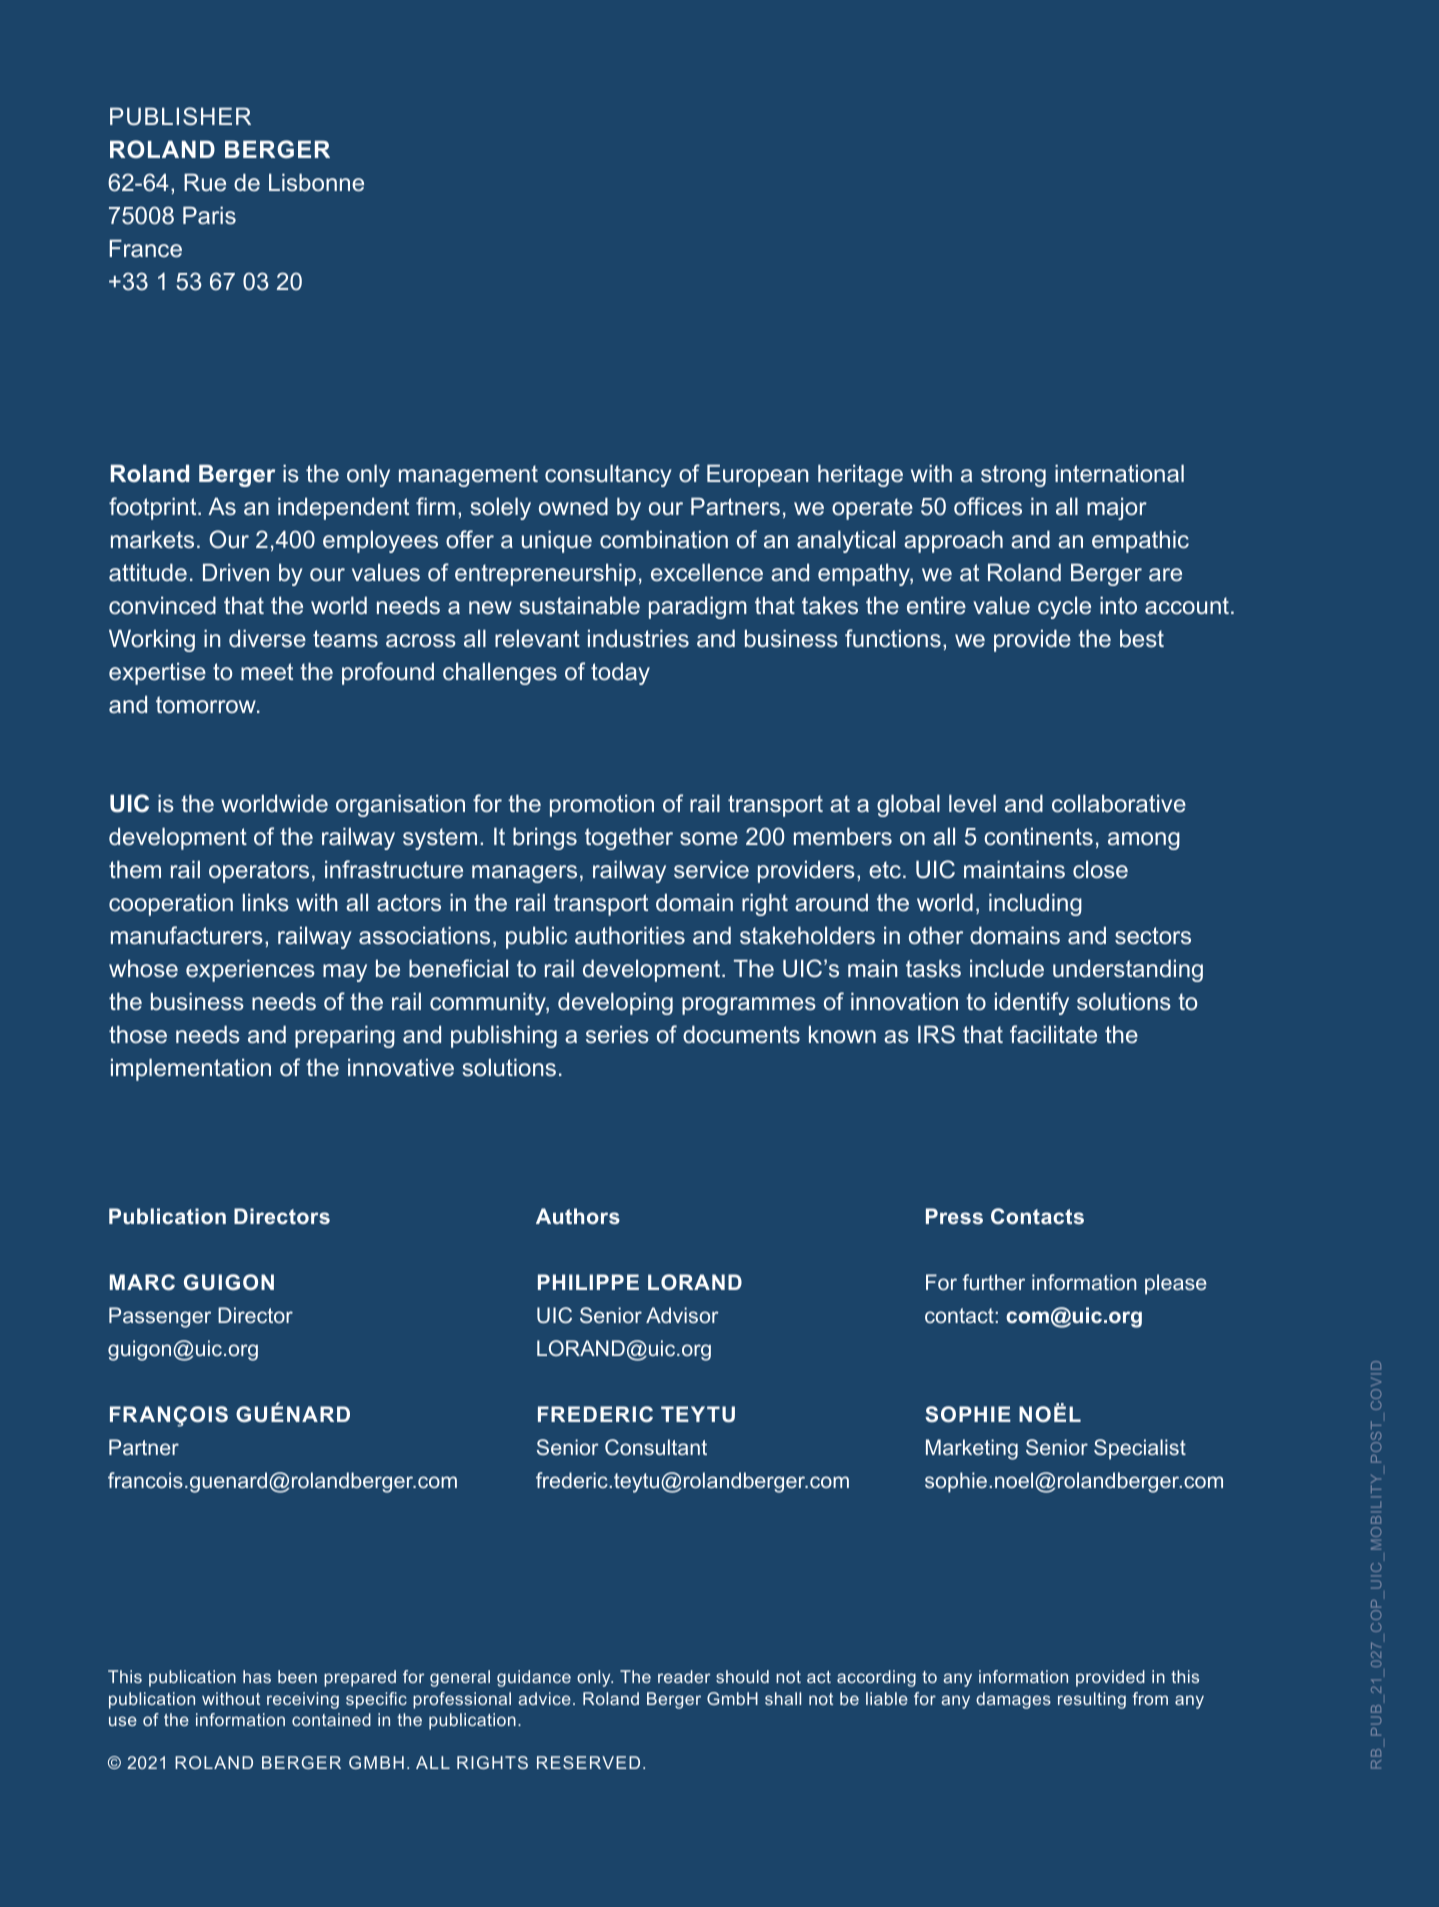 The width and height of the page is (1439, 1907). What do you see at coordinates (1119, 473) in the page?
I see `international` at bounding box center [1119, 473].
